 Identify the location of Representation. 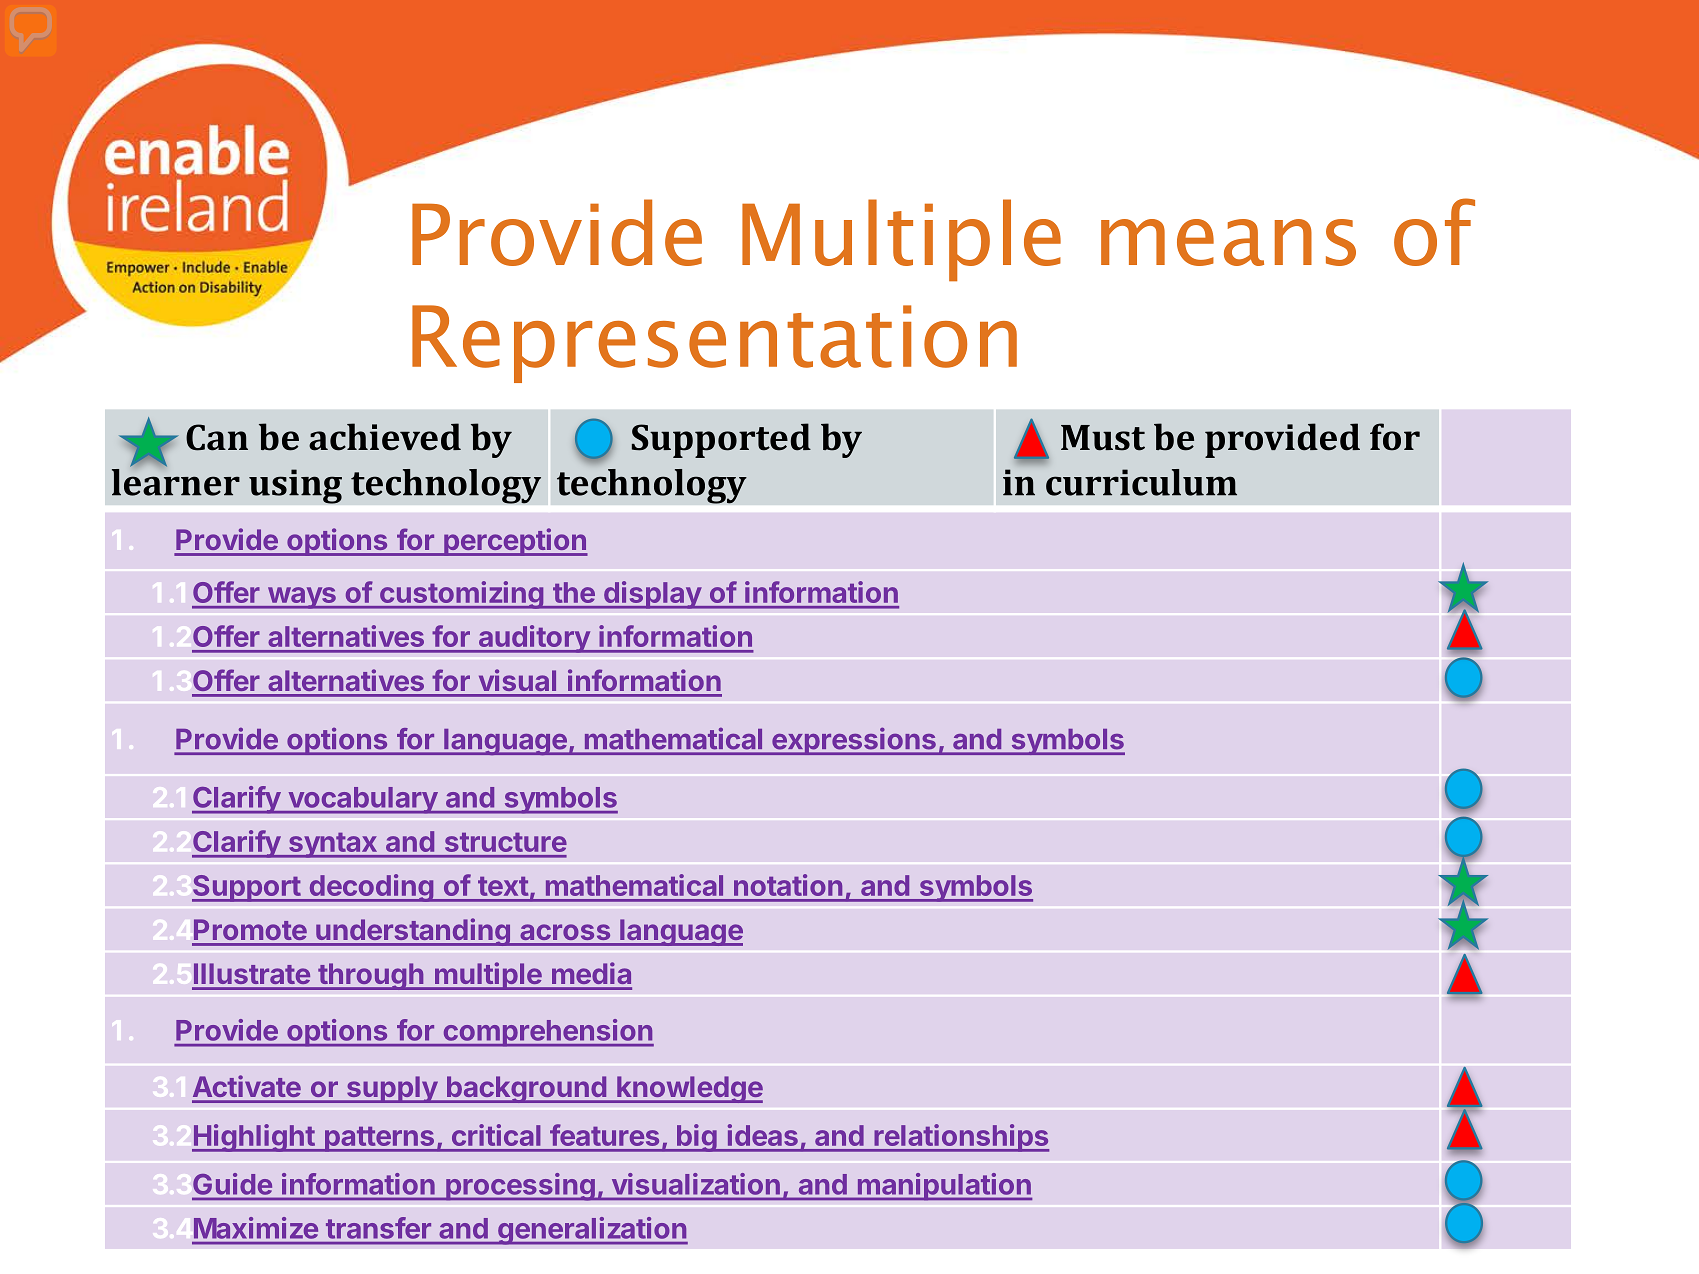
(714, 344).
